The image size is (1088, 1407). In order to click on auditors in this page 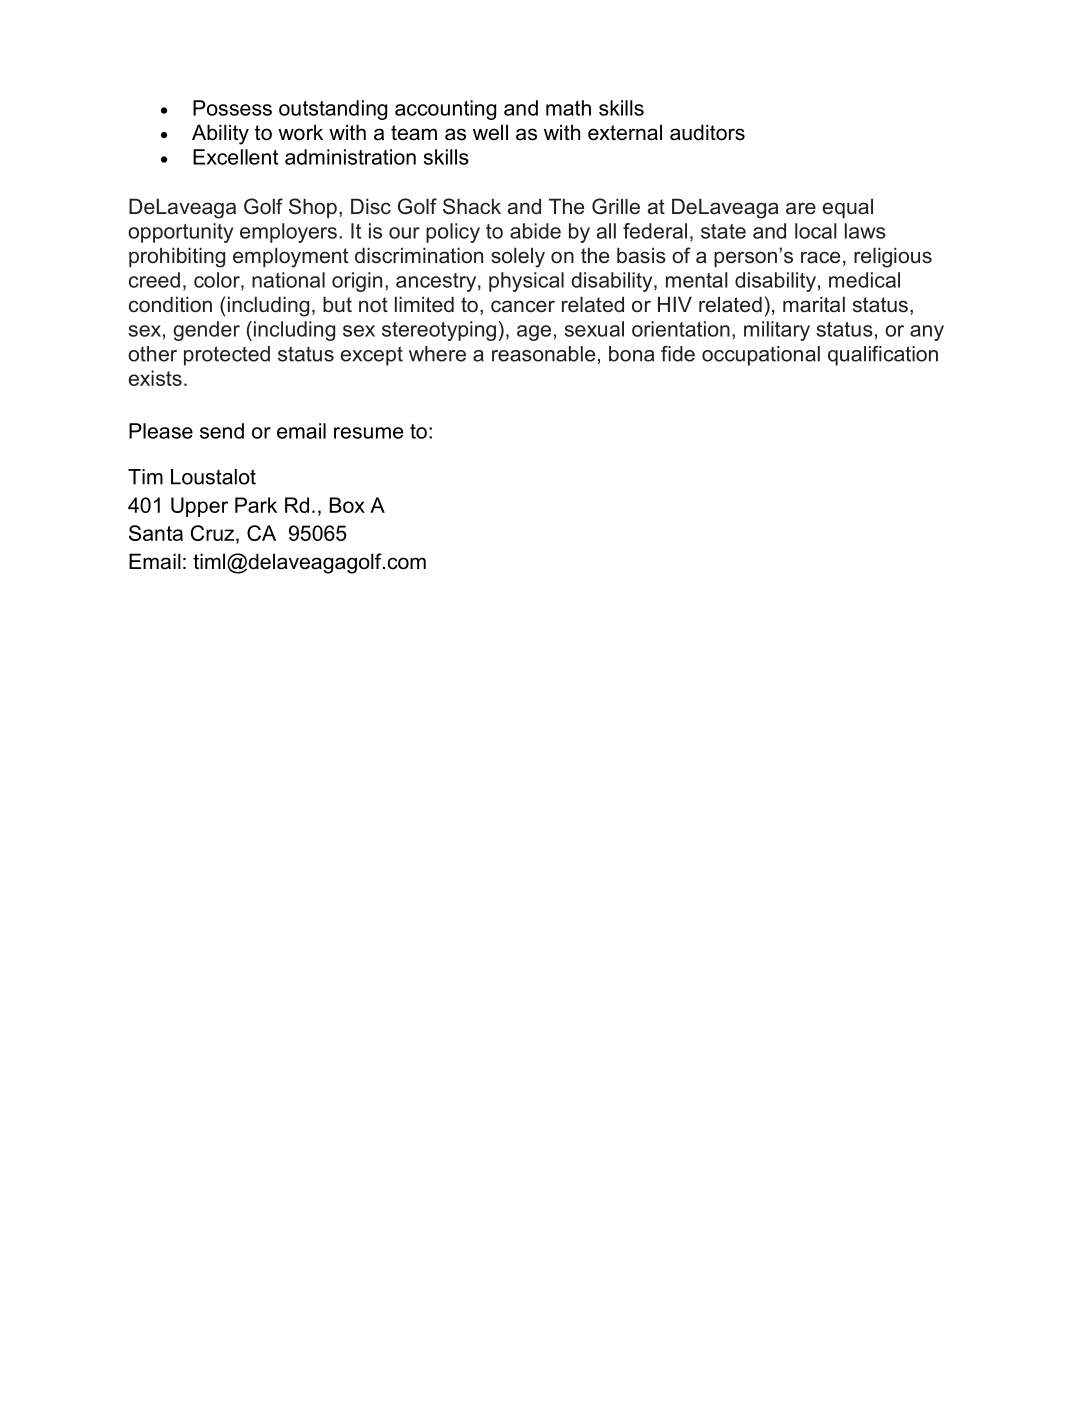, I will do `click(707, 132)`.
